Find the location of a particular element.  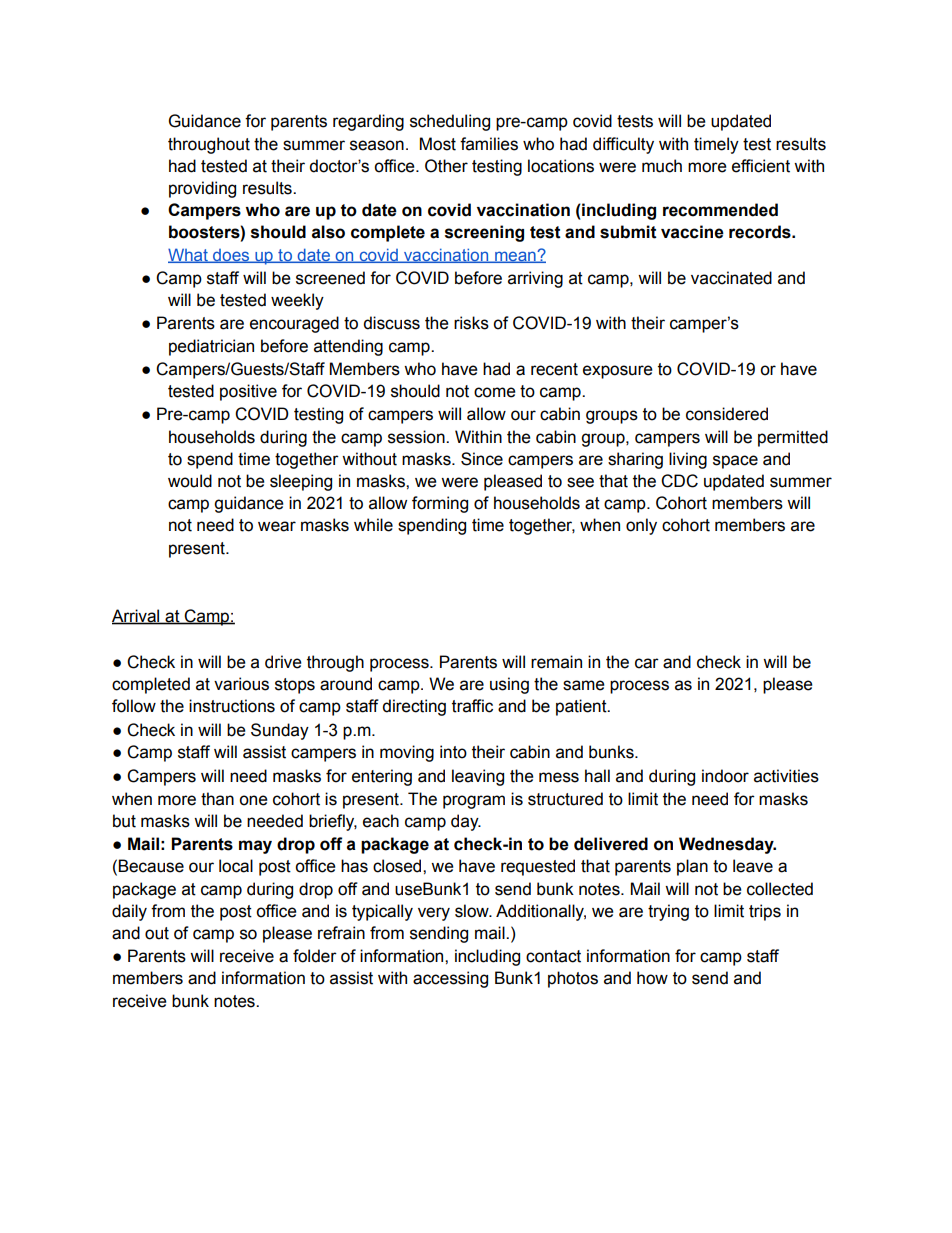

efficient is located at coordinates (761, 166).
